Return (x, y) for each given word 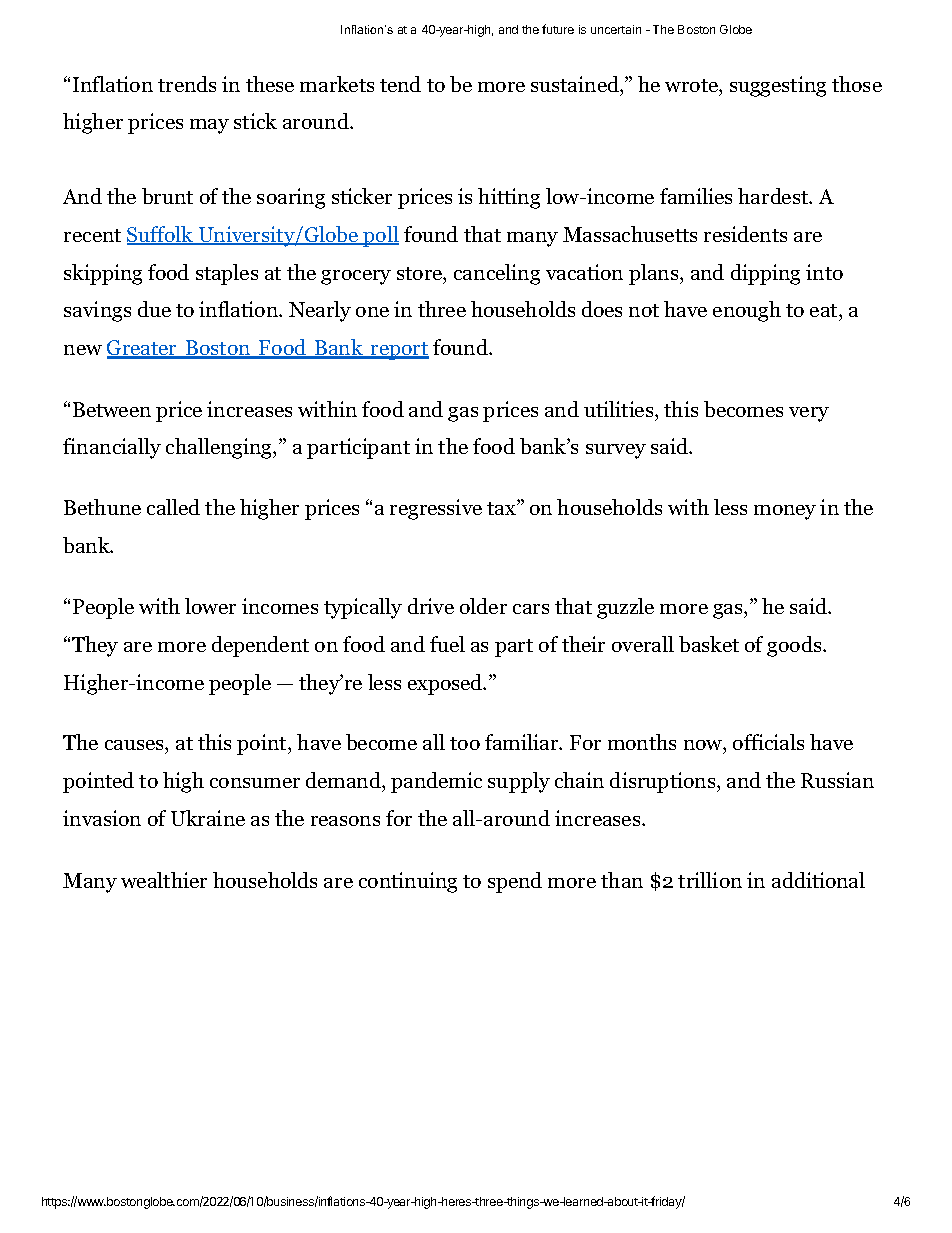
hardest (774, 196)
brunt (167, 196)
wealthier (164, 880)
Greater (143, 349)
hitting (509, 198)
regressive (436, 509)
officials (768, 742)
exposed (446, 684)
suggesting (778, 86)
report (399, 351)
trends (187, 84)
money (785, 512)
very (809, 414)
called (173, 507)
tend (400, 84)
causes (135, 745)
